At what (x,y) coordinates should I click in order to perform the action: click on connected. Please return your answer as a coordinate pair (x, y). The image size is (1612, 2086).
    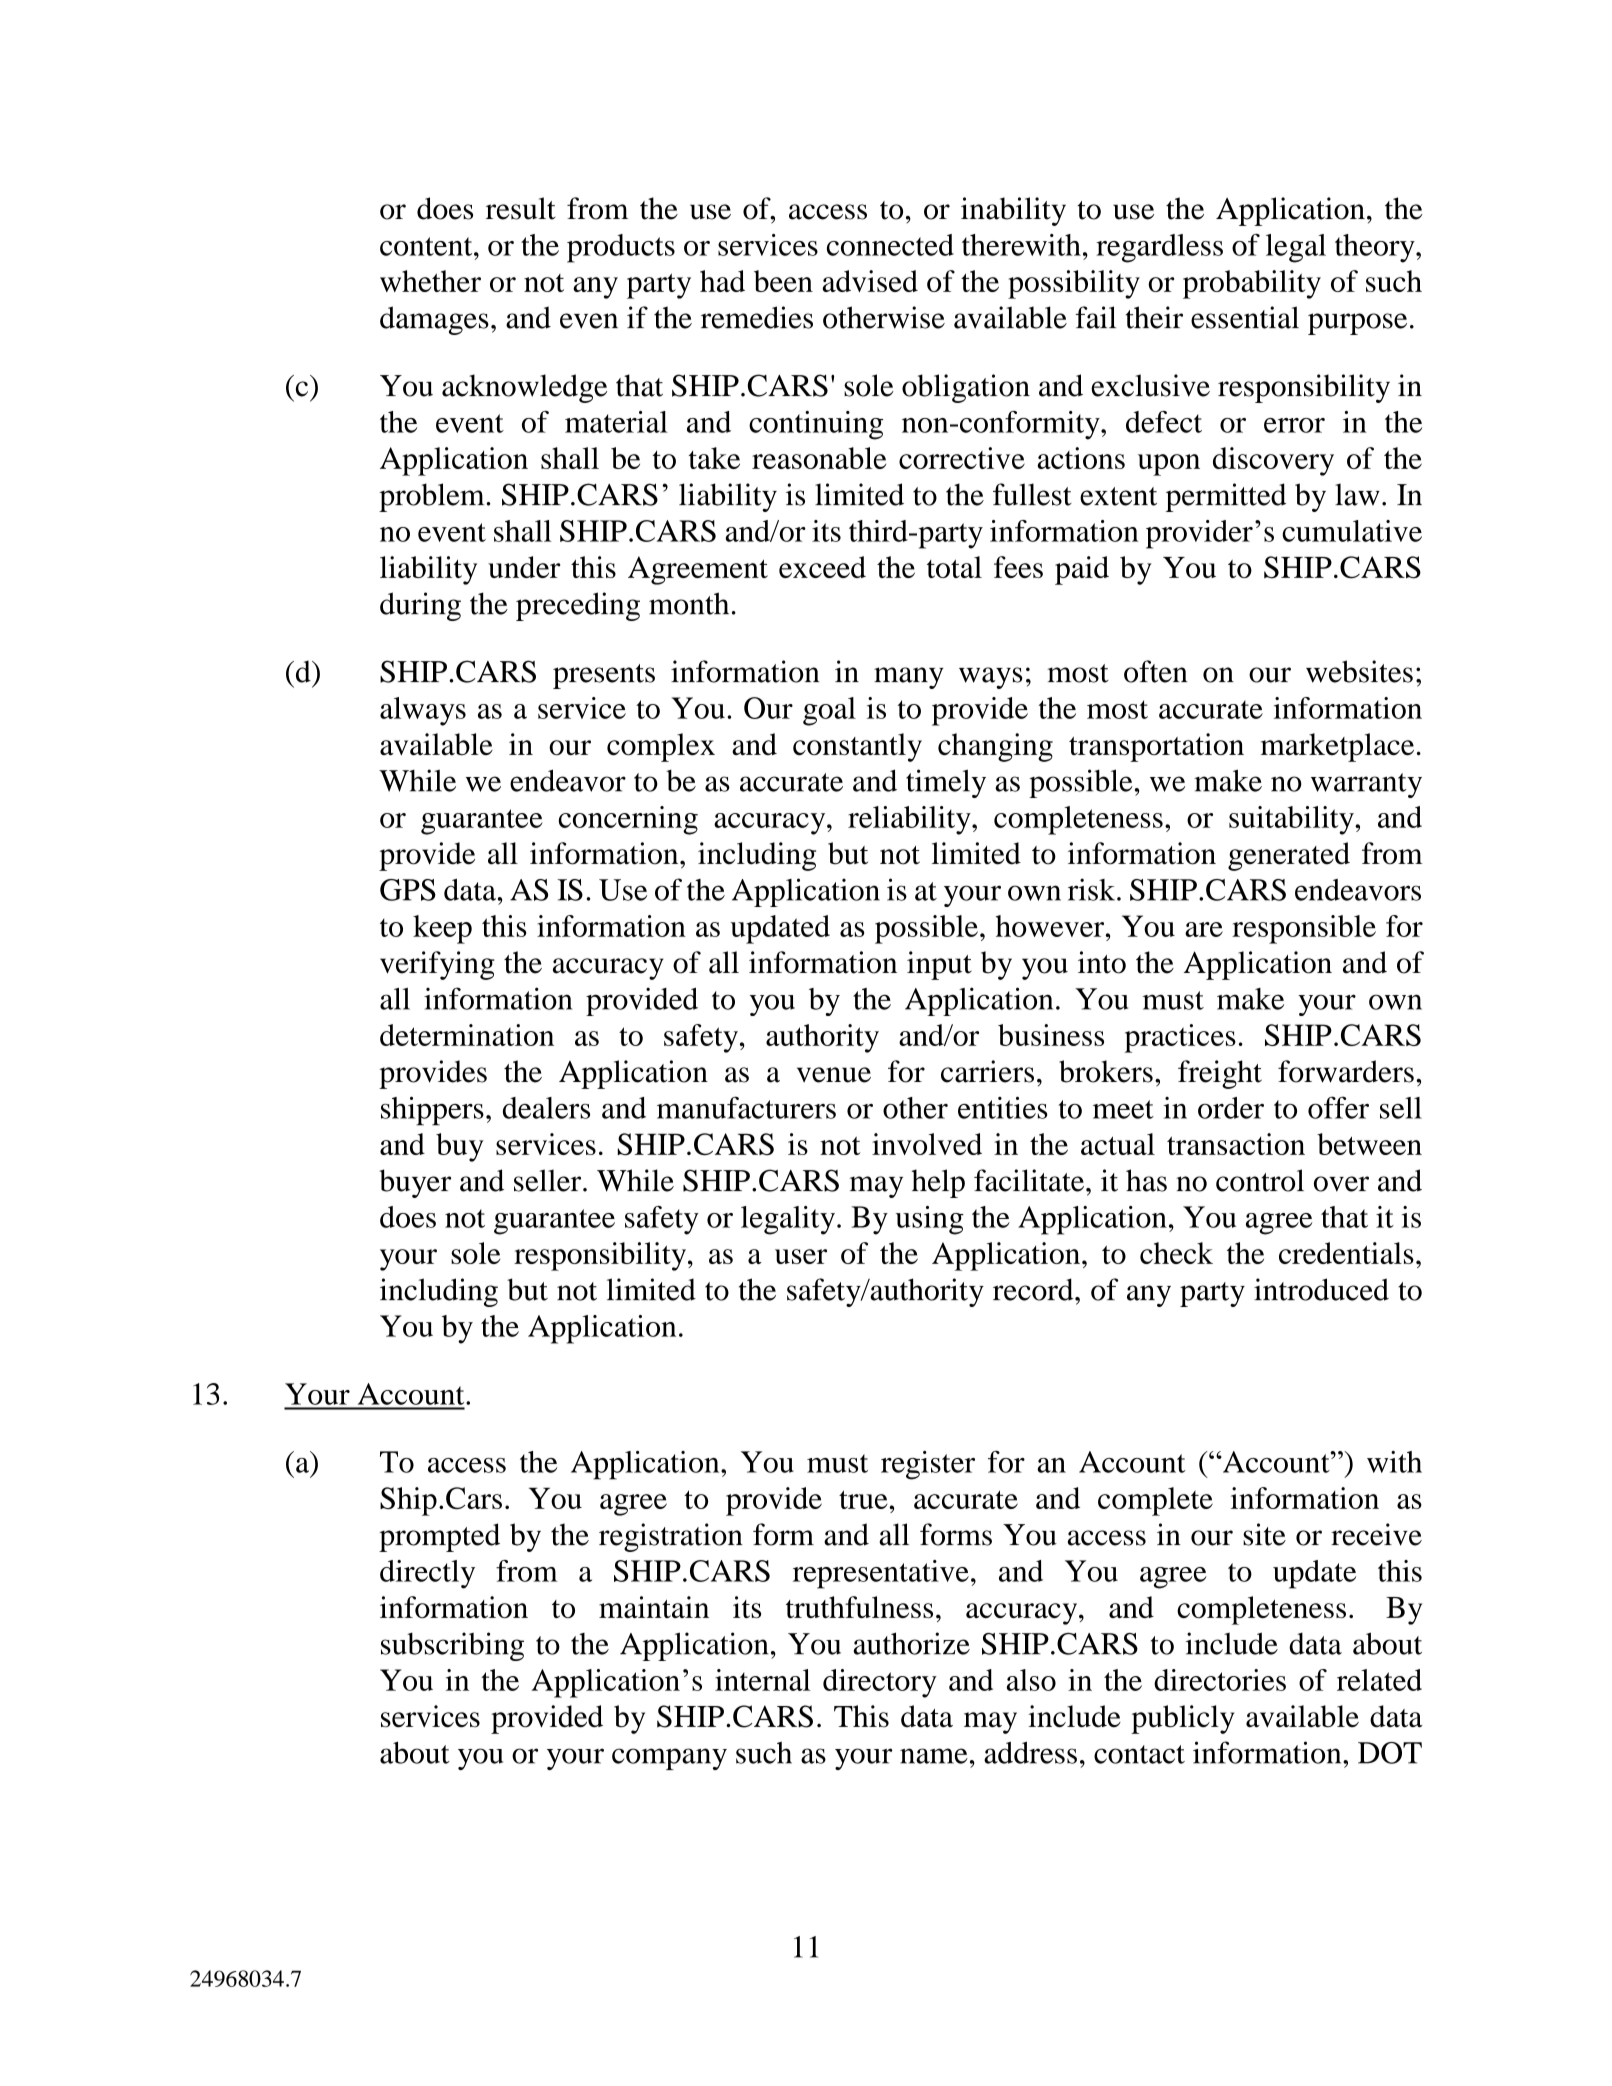
    Looking at the image, I should click on (890, 245).
